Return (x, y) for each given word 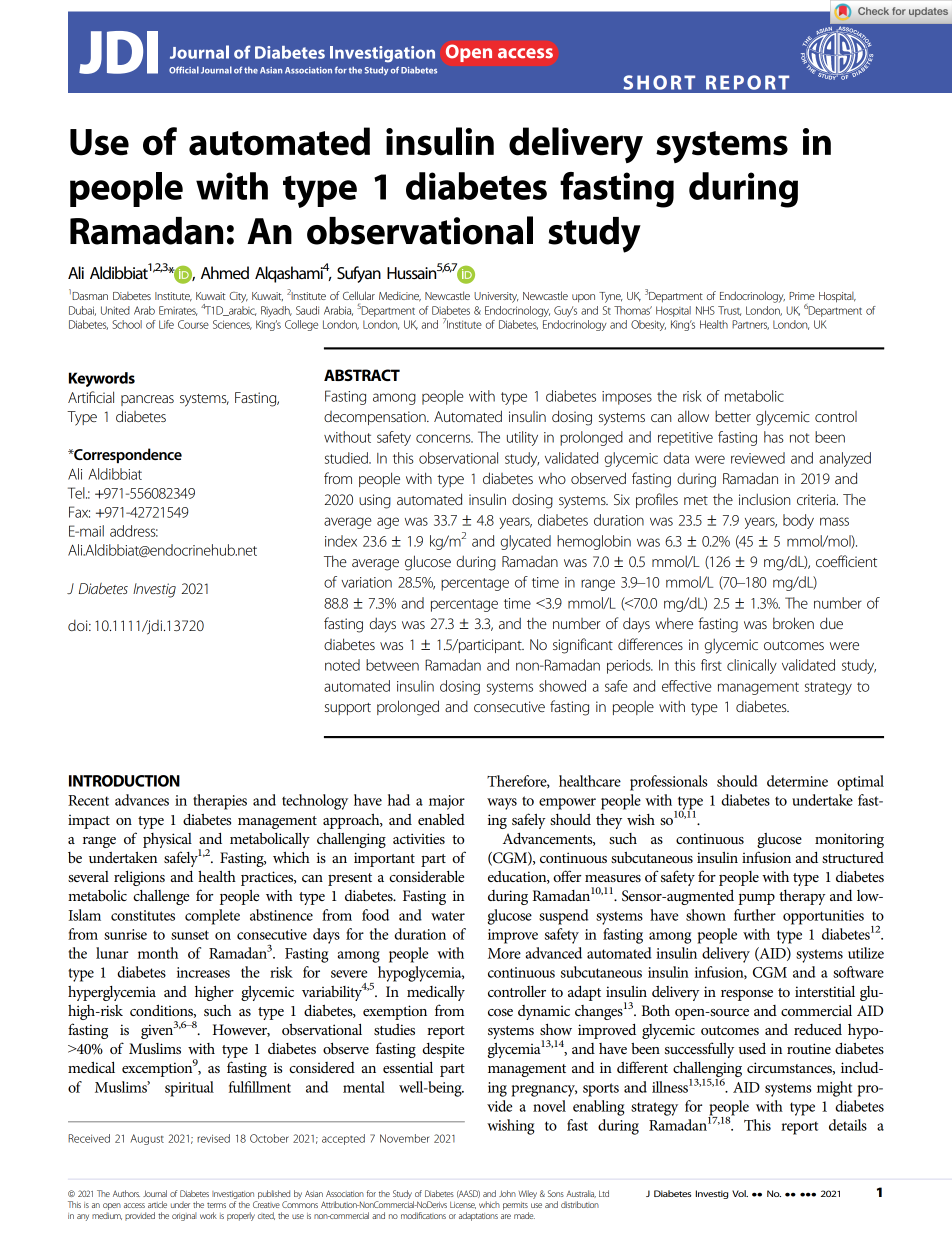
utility (522, 438)
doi (79, 625)
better (733, 416)
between (392, 665)
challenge (161, 897)
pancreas (147, 400)
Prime (802, 296)
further (755, 915)
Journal (155, 1193)
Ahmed (225, 272)
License (463, 1205)
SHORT (659, 82)
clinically (752, 666)
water (448, 916)
